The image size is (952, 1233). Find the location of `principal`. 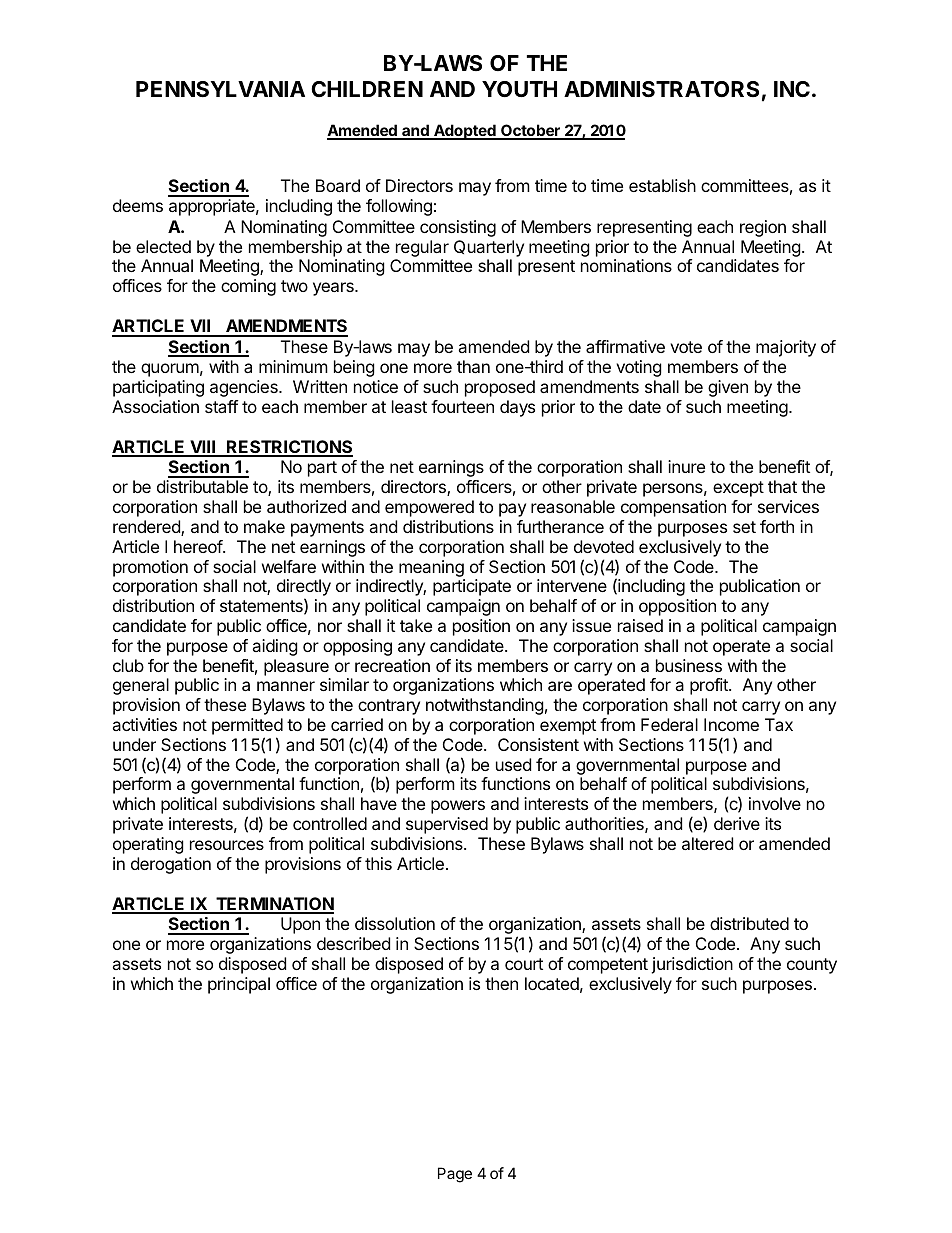

principal is located at coordinates (239, 985).
